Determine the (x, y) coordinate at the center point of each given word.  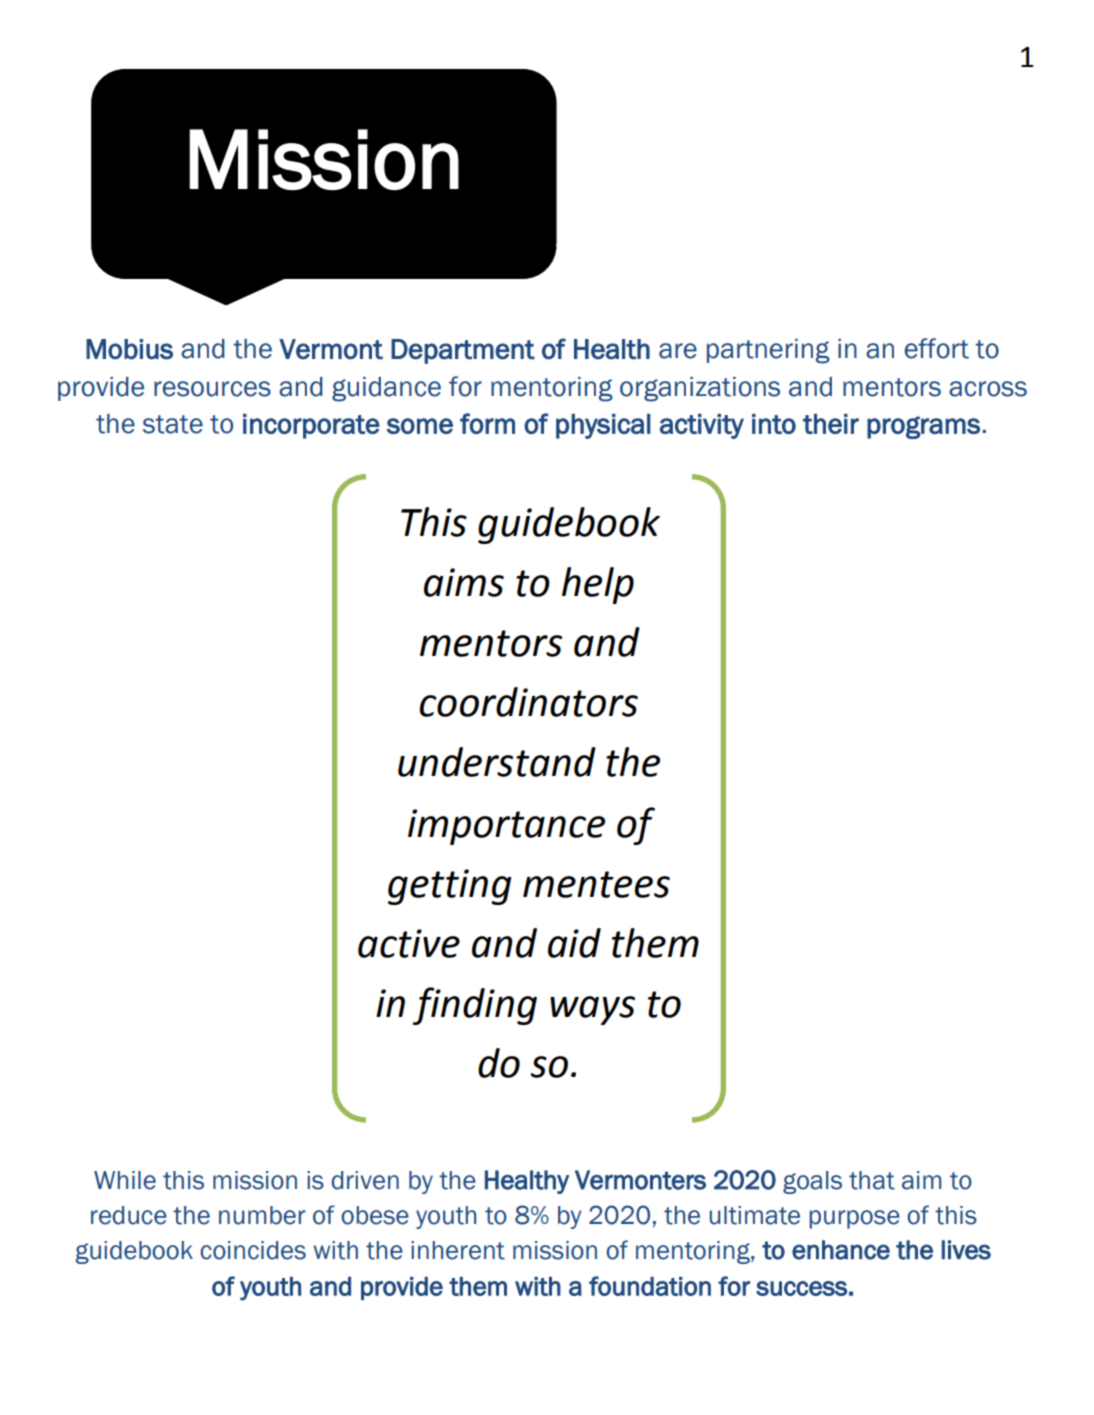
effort (937, 348)
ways (592, 1010)
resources (212, 389)
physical (603, 426)
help (598, 585)
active (409, 943)
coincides (253, 1250)
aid (574, 943)
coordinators (529, 702)
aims (464, 582)
